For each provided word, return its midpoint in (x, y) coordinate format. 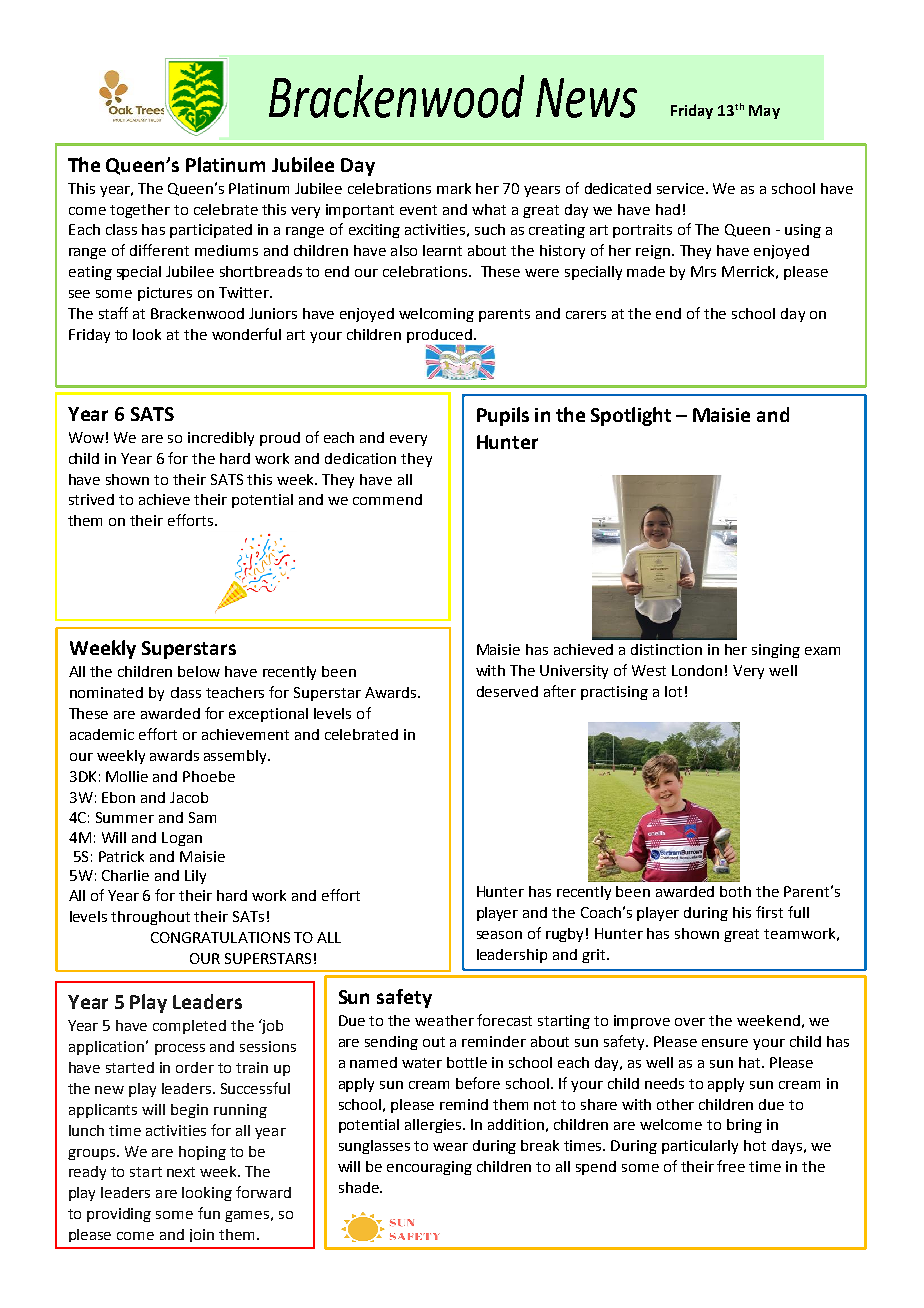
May (764, 112)
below (199, 671)
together (140, 211)
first (769, 912)
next (181, 1172)
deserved (507, 691)
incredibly (221, 439)
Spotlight (631, 416)
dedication (360, 458)
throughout (150, 918)
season (499, 935)
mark (454, 188)
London (697, 670)
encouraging (429, 1168)
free (731, 1166)
